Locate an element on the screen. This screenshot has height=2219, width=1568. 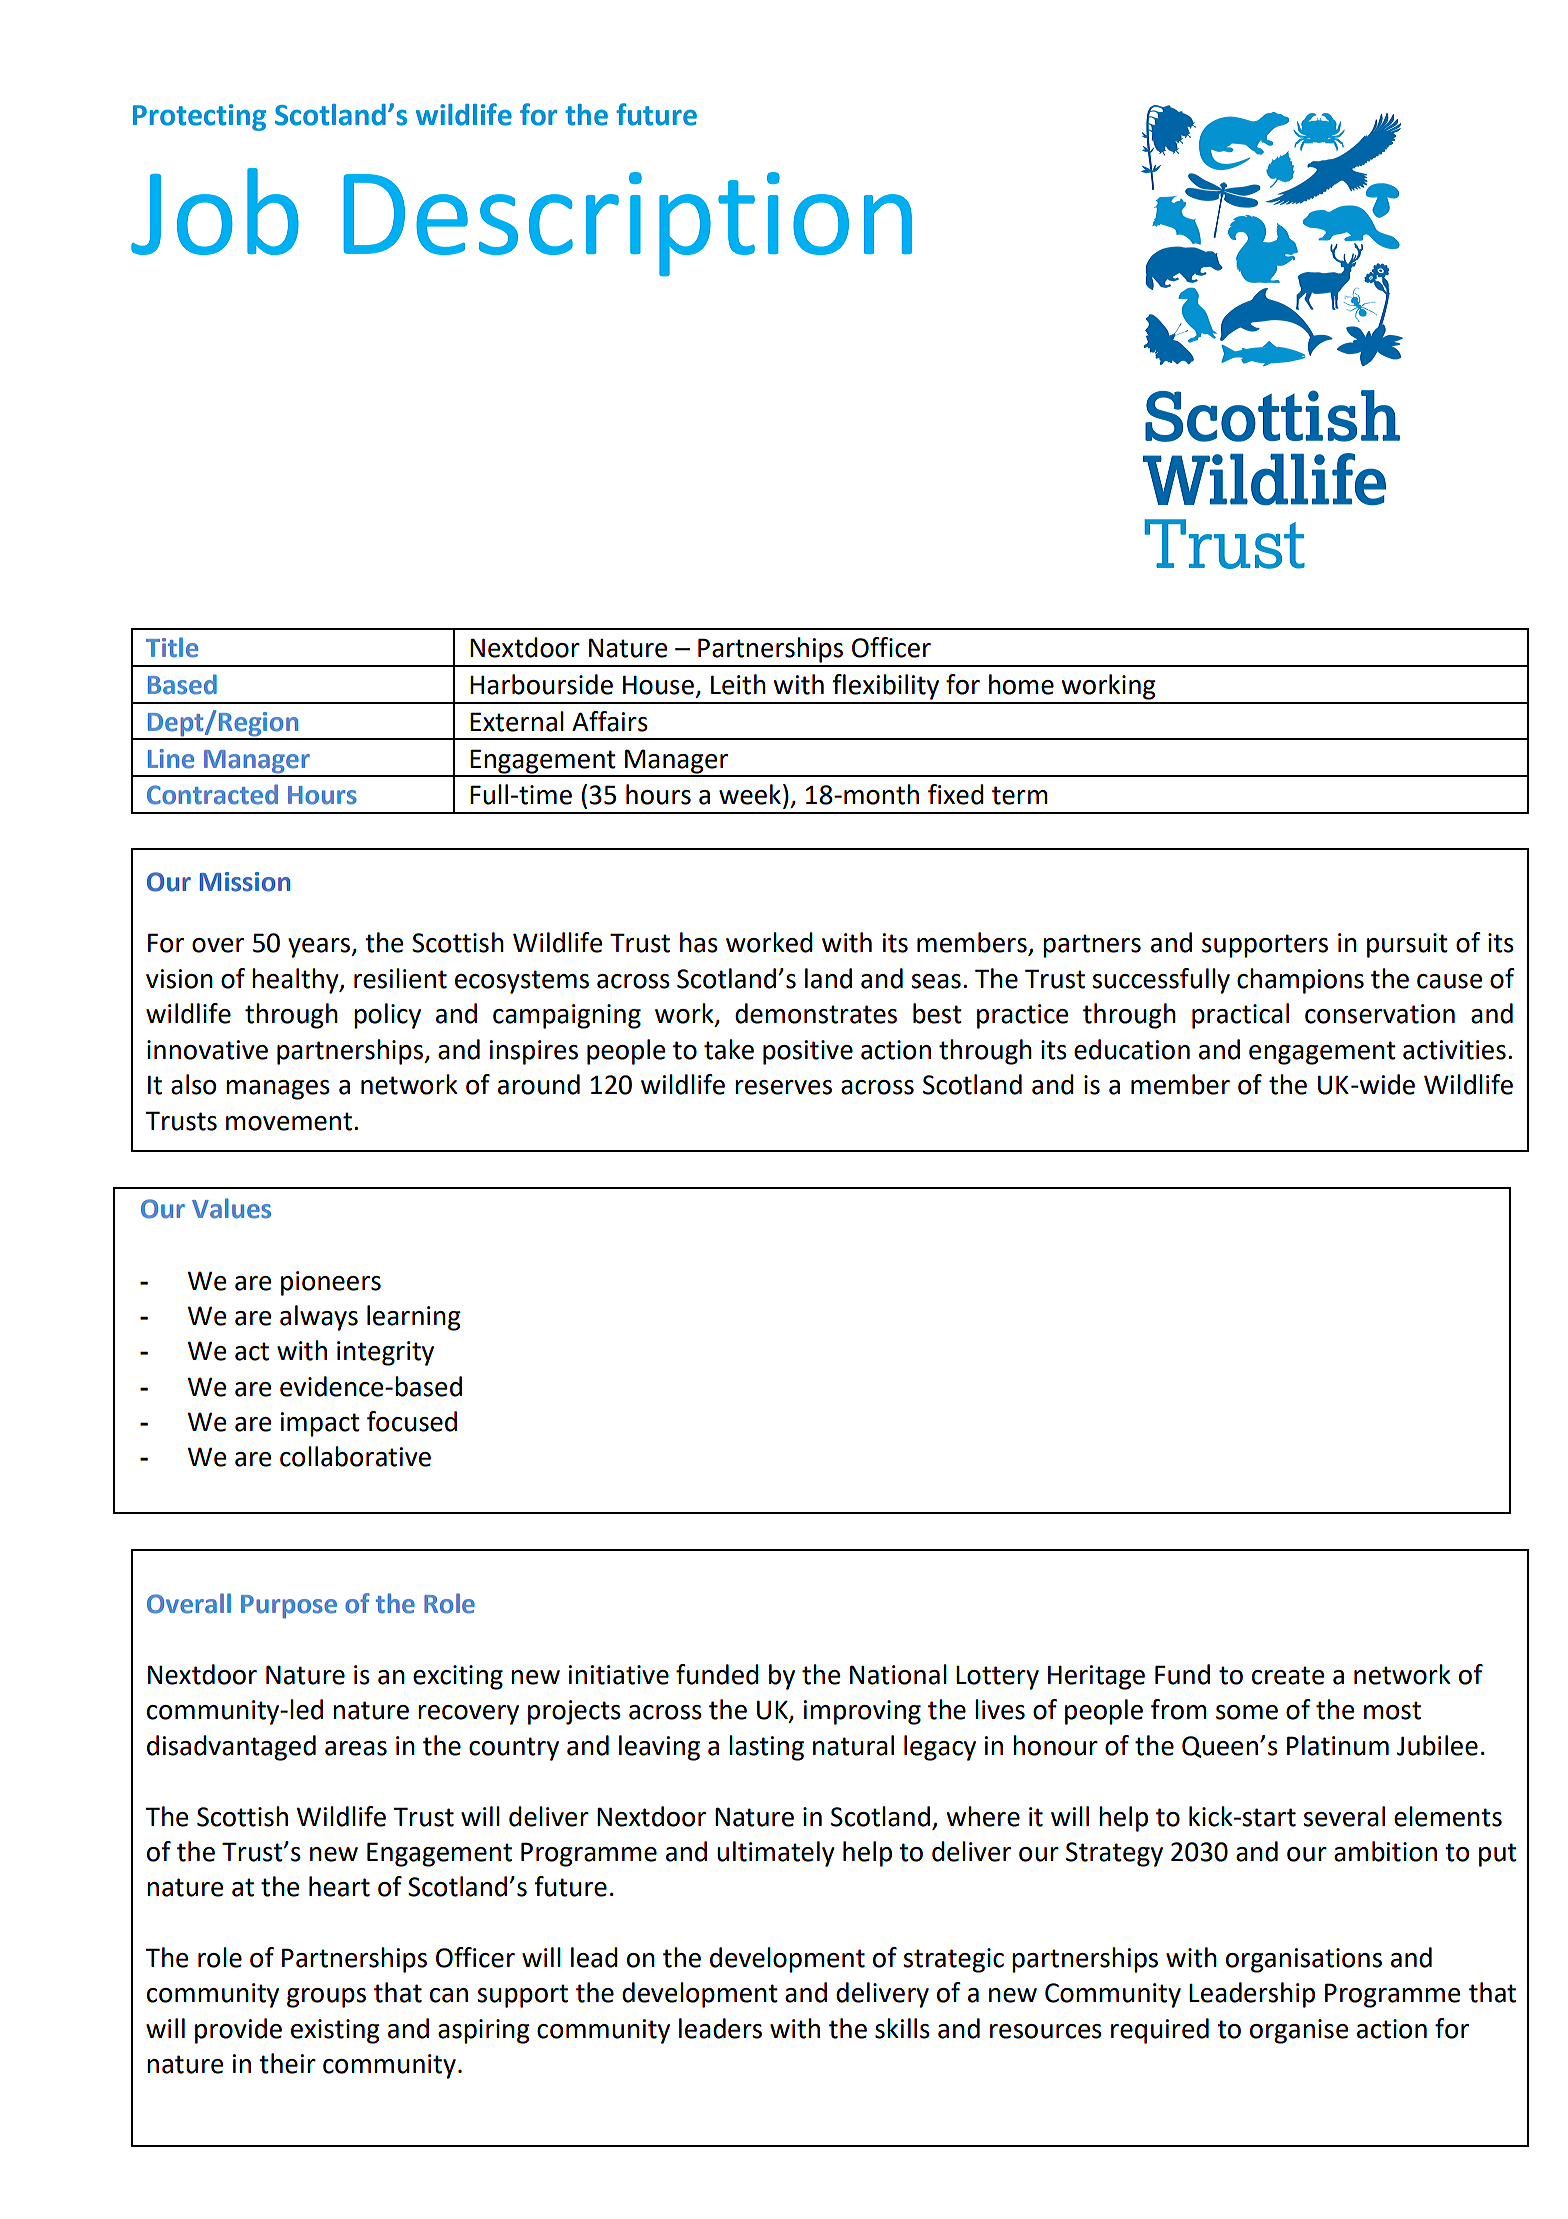
Description is located at coordinates (627, 224).
